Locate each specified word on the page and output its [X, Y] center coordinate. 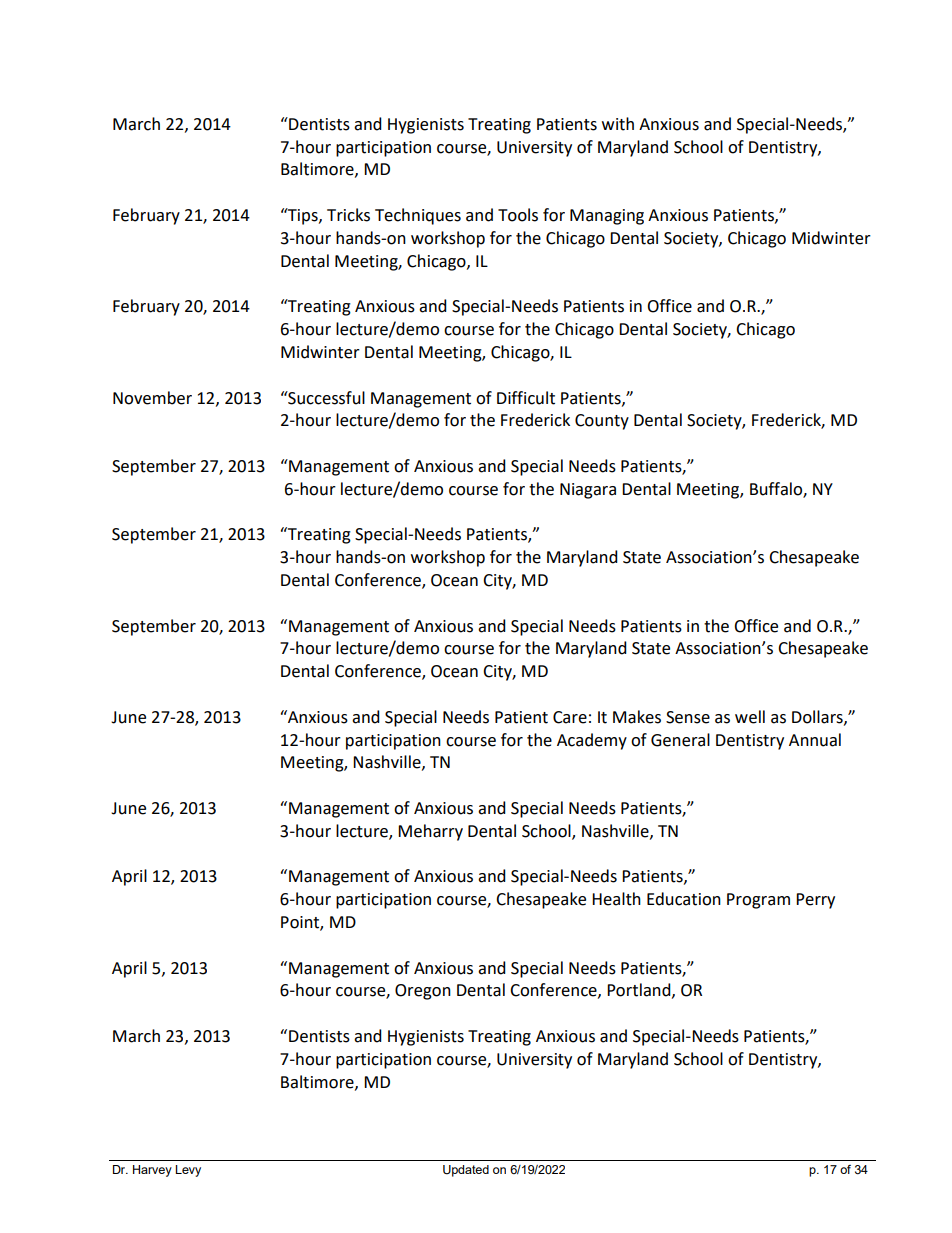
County [602, 422]
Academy [592, 741]
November [152, 398]
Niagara [588, 491]
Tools [518, 215]
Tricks [348, 215]
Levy [188, 1171]
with [618, 124]
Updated [466, 1171]
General [680, 740]
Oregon [423, 992]
